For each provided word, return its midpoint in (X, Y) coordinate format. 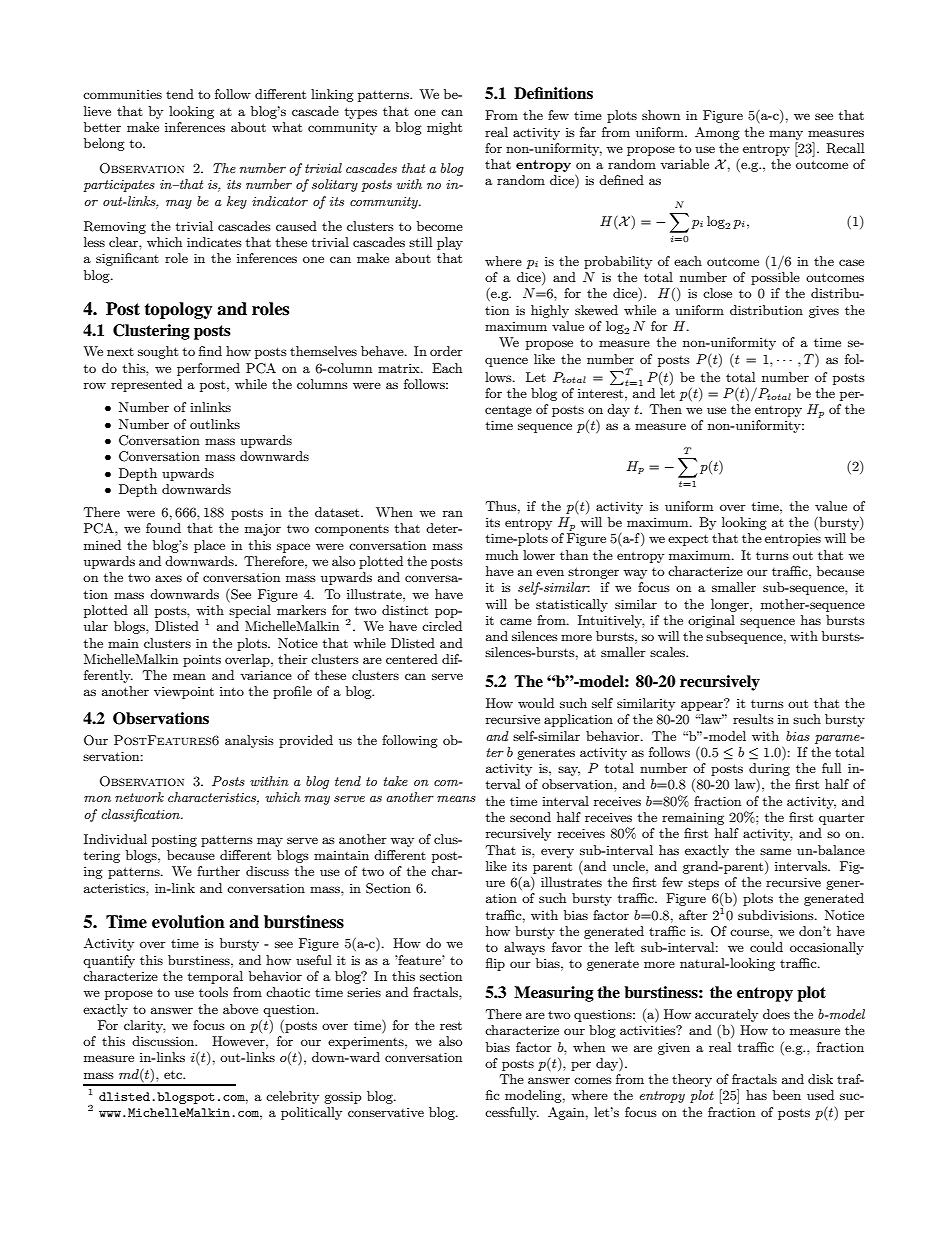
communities (122, 94)
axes (168, 578)
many (786, 135)
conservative (386, 1112)
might (444, 128)
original (711, 621)
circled (442, 626)
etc (174, 1074)
